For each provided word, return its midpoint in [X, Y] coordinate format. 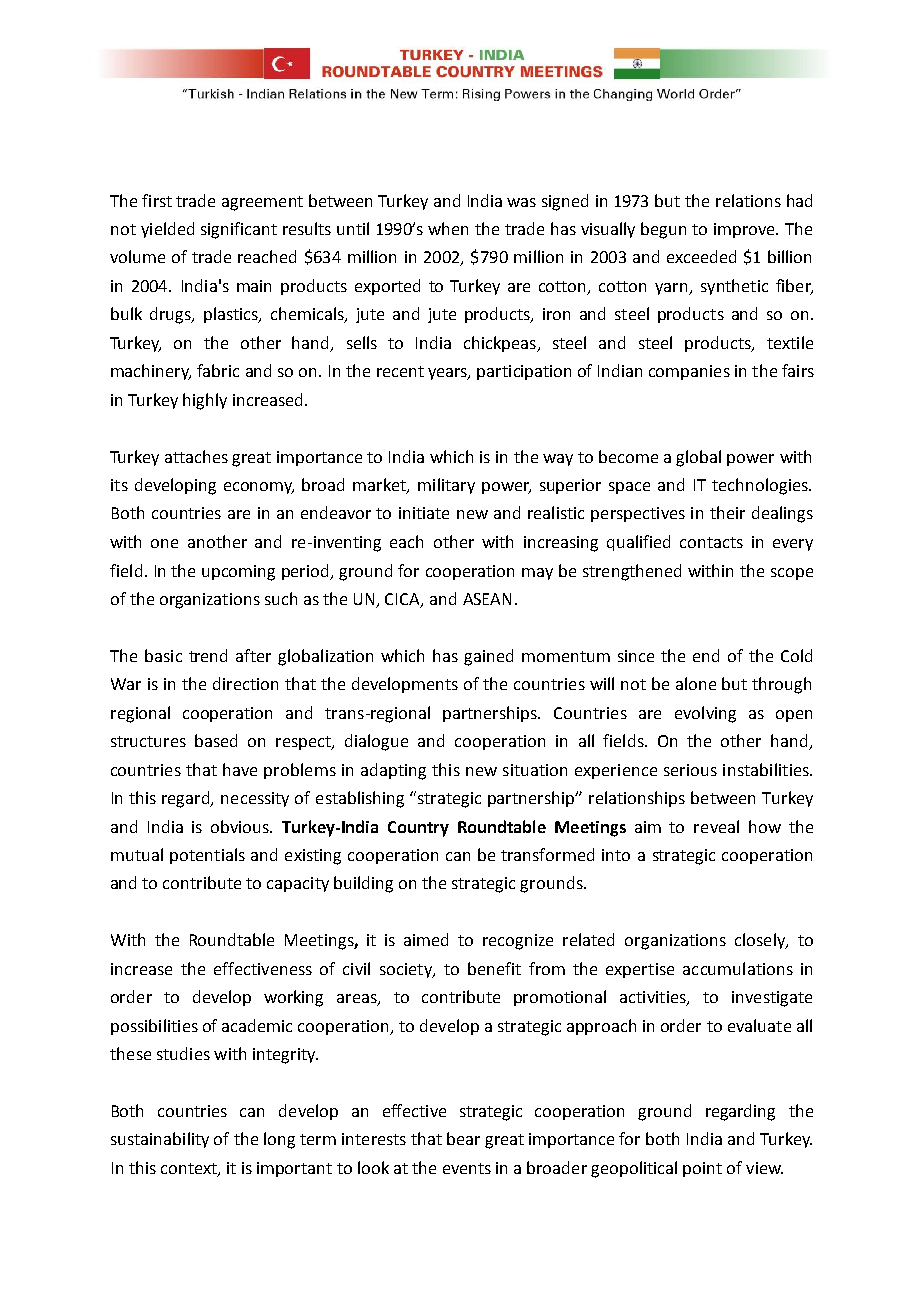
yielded [167, 230]
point [702, 1169]
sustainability [160, 1140]
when [448, 228]
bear [463, 1138]
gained [488, 657]
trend [208, 655]
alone [696, 683]
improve [746, 230]
